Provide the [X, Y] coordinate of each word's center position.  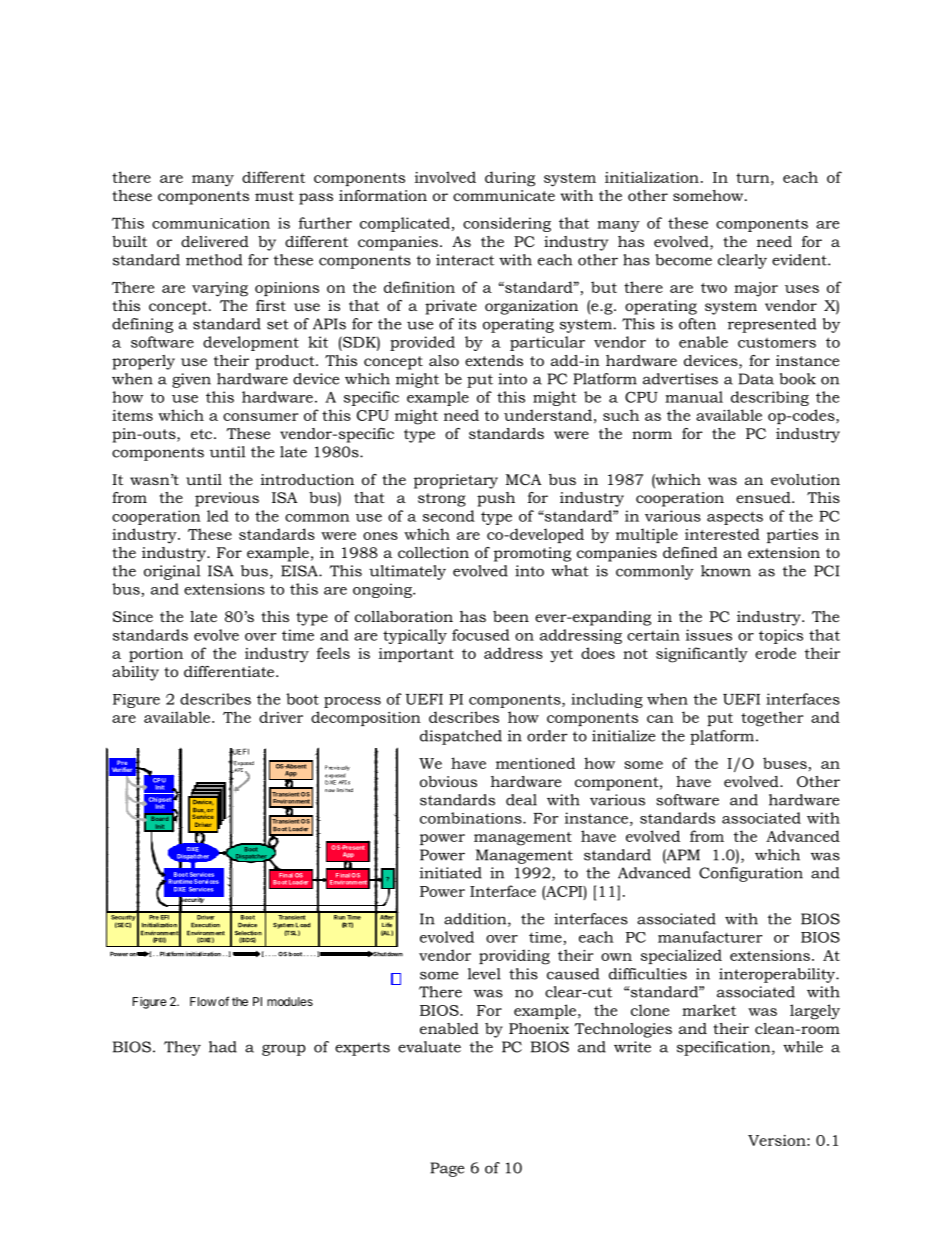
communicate [504, 195]
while [803, 1047]
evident [800, 260]
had [223, 1047]
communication [211, 223]
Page [447, 1169]
